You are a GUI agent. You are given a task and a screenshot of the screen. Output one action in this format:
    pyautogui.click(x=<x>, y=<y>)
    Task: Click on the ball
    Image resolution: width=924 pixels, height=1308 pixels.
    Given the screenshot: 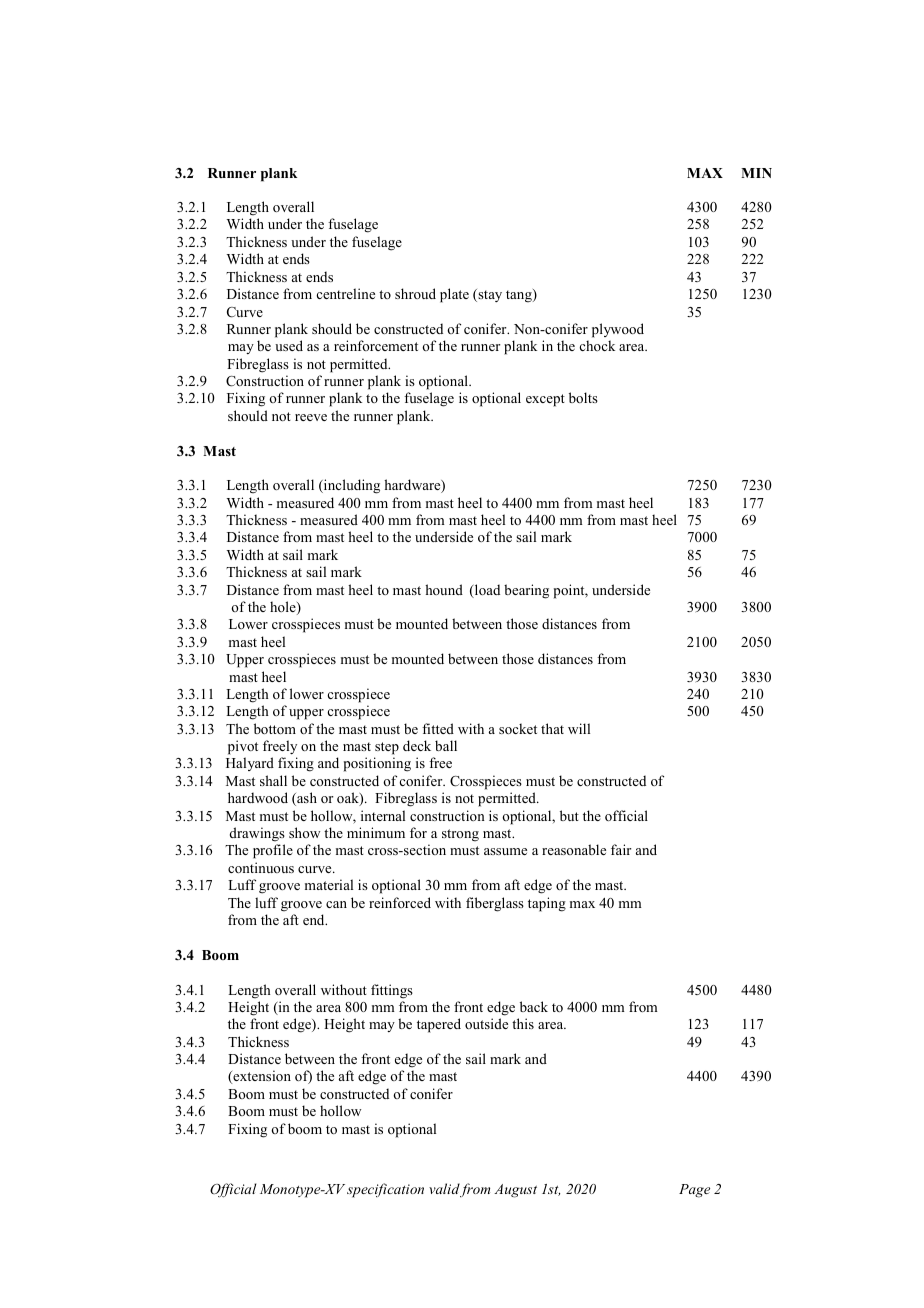 What is the action you would take?
    pyautogui.click(x=446, y=745)
